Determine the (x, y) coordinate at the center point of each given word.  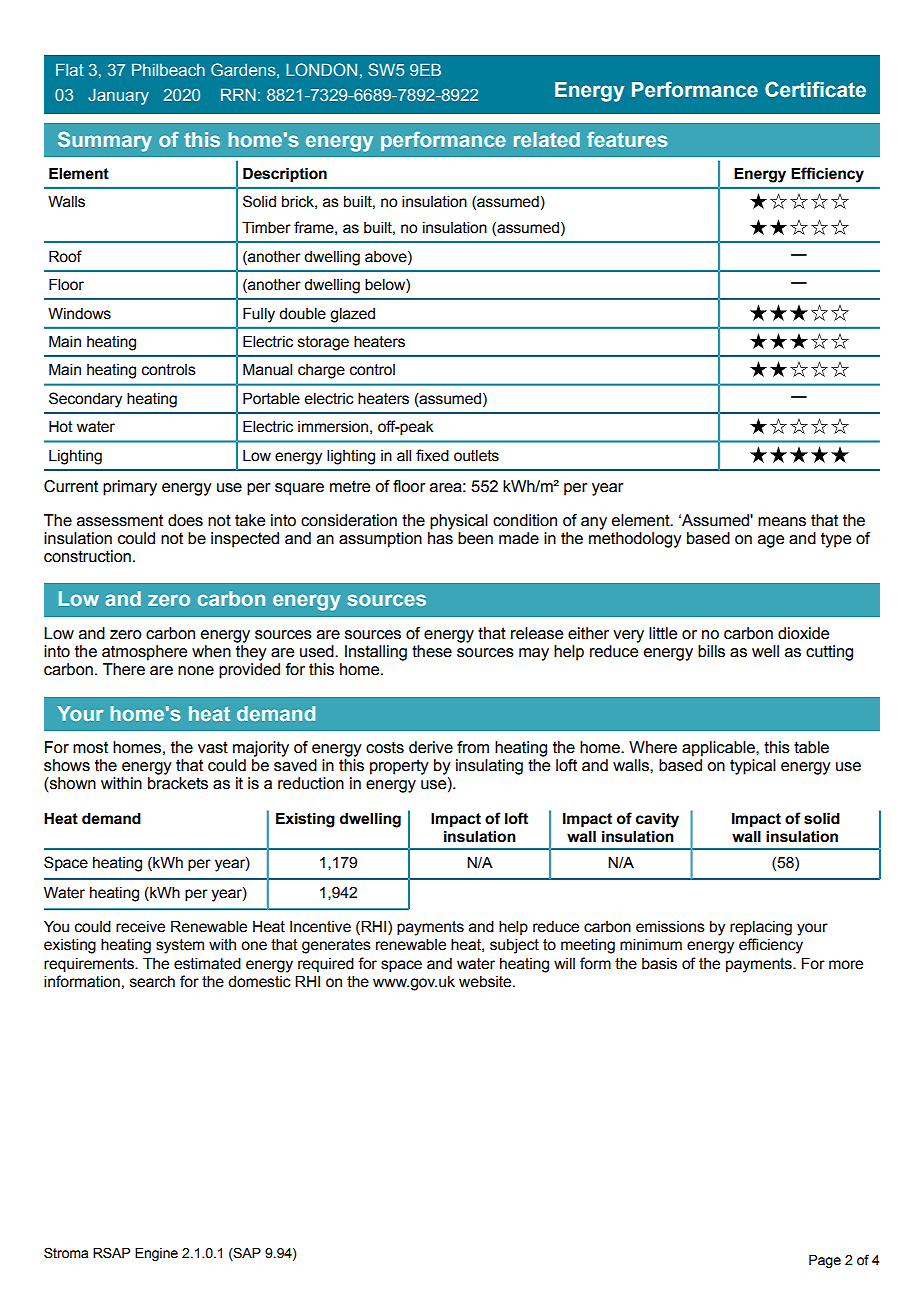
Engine (156, 1254)
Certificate (815, 89)
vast (213, 747)
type (836, 540)
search (152, 982)
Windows (79, 313)
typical (753, 767)
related (547, 139)
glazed (352, 315)
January (118, 96)
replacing (761, 928)
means (782, 522)
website (486, 982)
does (185, 520)
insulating (489, 767)
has (440, 538)
